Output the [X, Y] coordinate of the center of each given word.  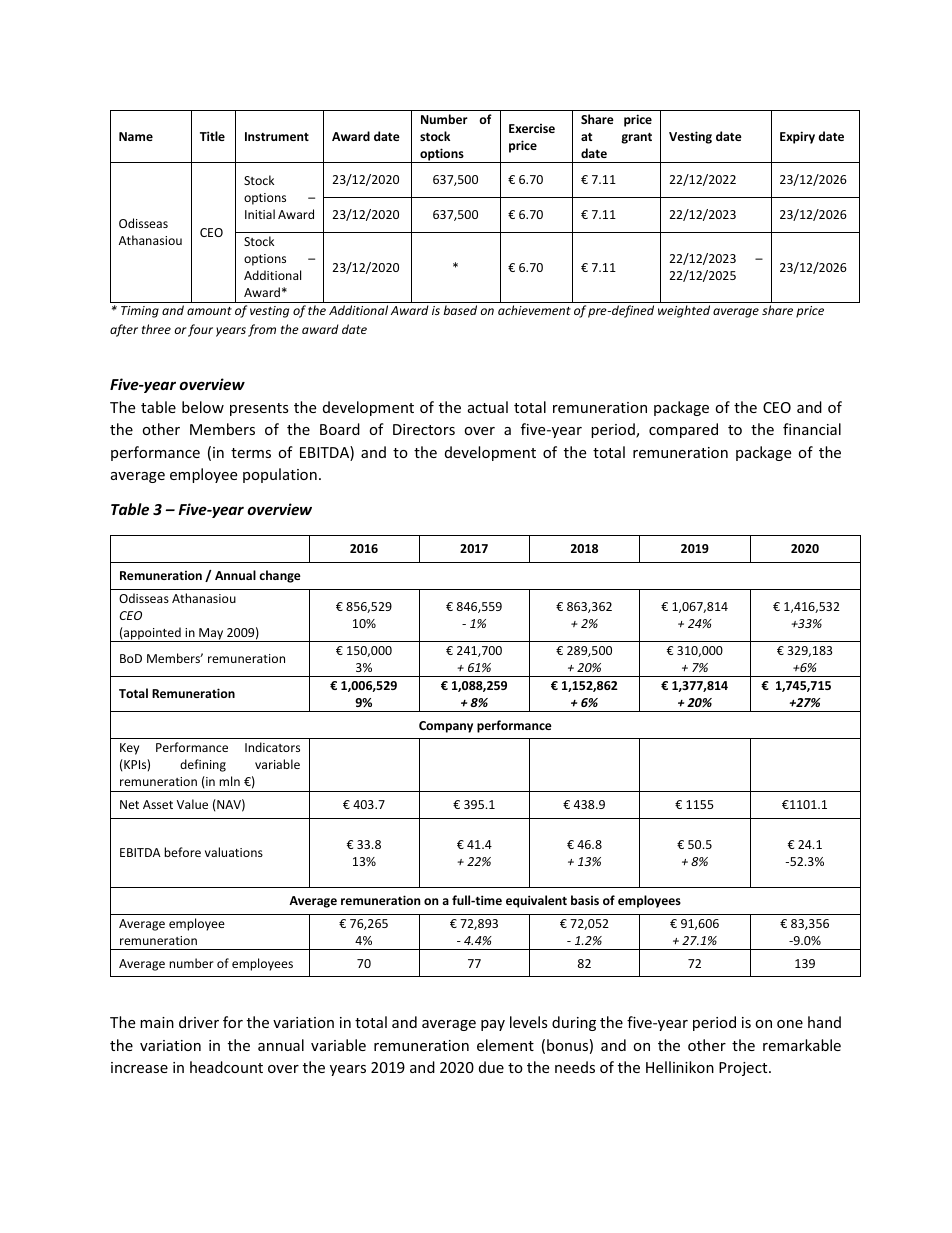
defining [203, 765]
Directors [424, 429]
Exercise [532, 128]
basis [585, 900]
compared [683, 430]
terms [251, 453]
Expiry [797, 137]
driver [199, 1022]
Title [212, 136]
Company [446, 727]
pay [493, 1025]
